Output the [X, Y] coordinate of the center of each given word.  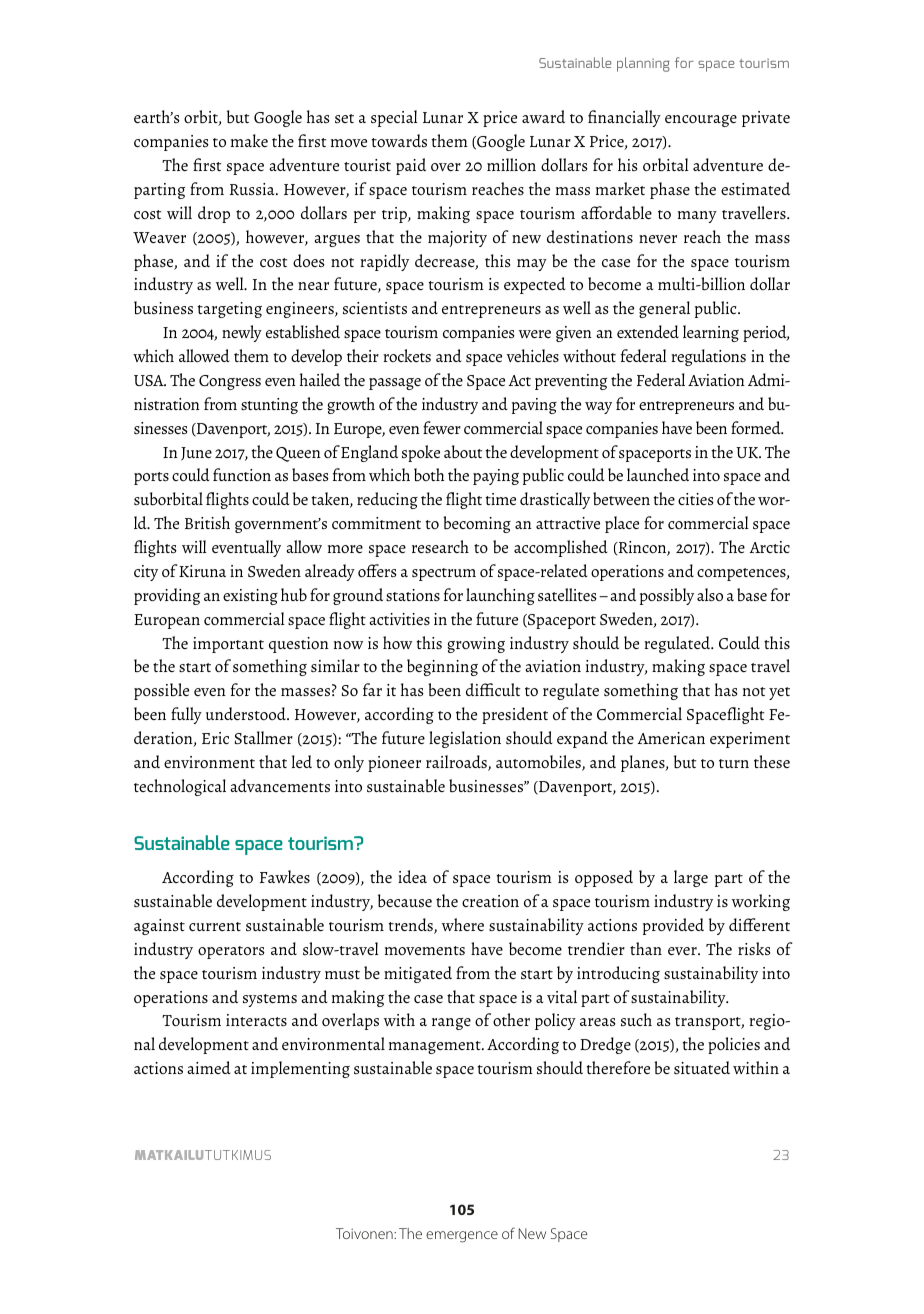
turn [734, 763]
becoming [477, 524]
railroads [457, 763]
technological [180, 787]
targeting [229, 310]
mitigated [418, 974]
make [249, 140]
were [535, 334]
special [394, 118]
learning [711, 333]
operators [231, 952]
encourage [701, 121]
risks [754, 948]
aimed [208, 1067]
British [207, 522]
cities [696, 499]
